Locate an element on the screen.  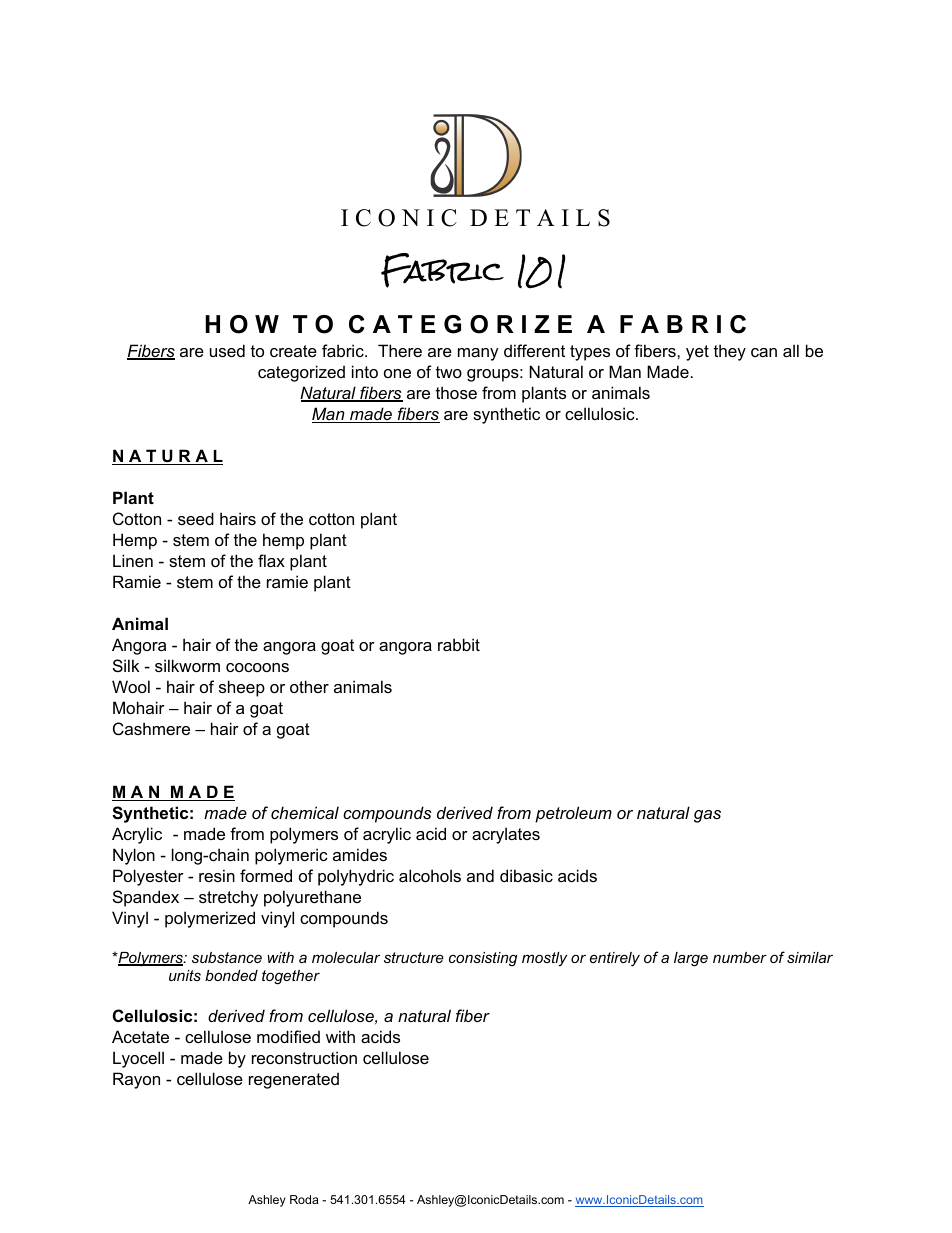
they is located at coordinates (730, 352).
